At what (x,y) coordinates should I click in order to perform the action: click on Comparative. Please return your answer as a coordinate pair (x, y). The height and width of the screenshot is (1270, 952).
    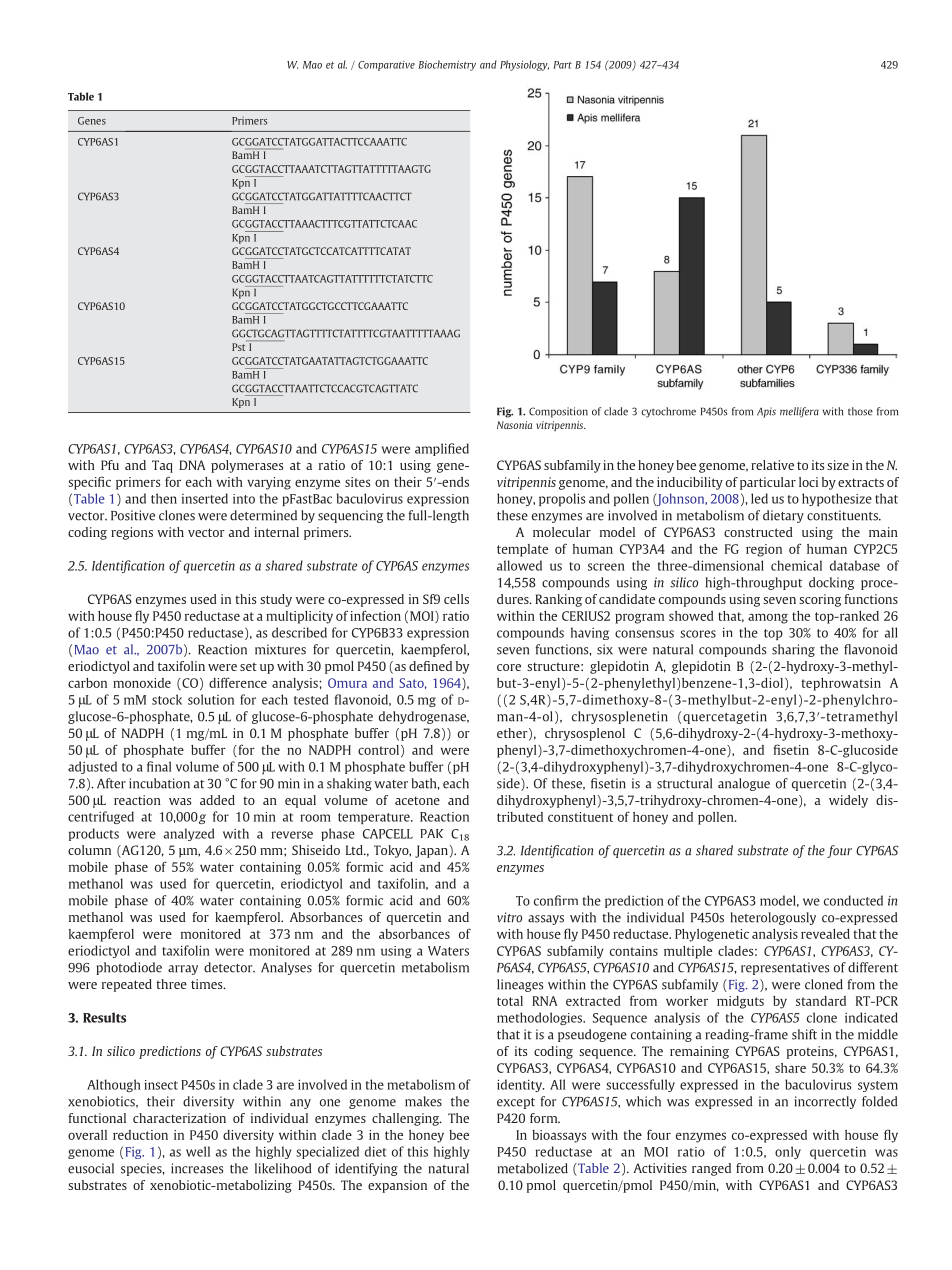
    Looking at the image, I should click on (386, 66).
